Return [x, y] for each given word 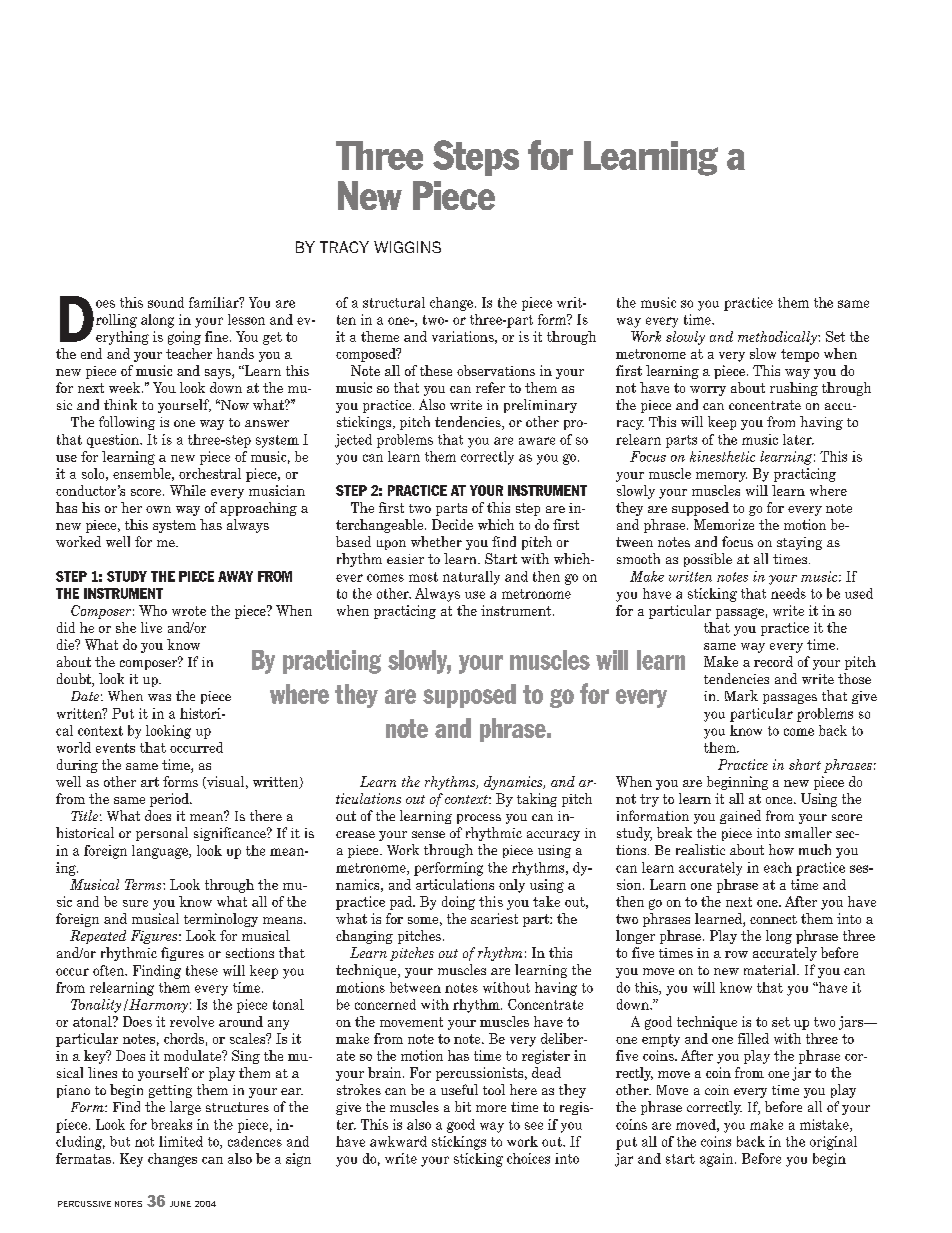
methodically [778, 338]
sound [166, 302]
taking [537, 800]
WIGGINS [407, 247]
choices [528, 1158]
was [159, 697]
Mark [741, 695]
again [718, 1160]
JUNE [180, 1204]
